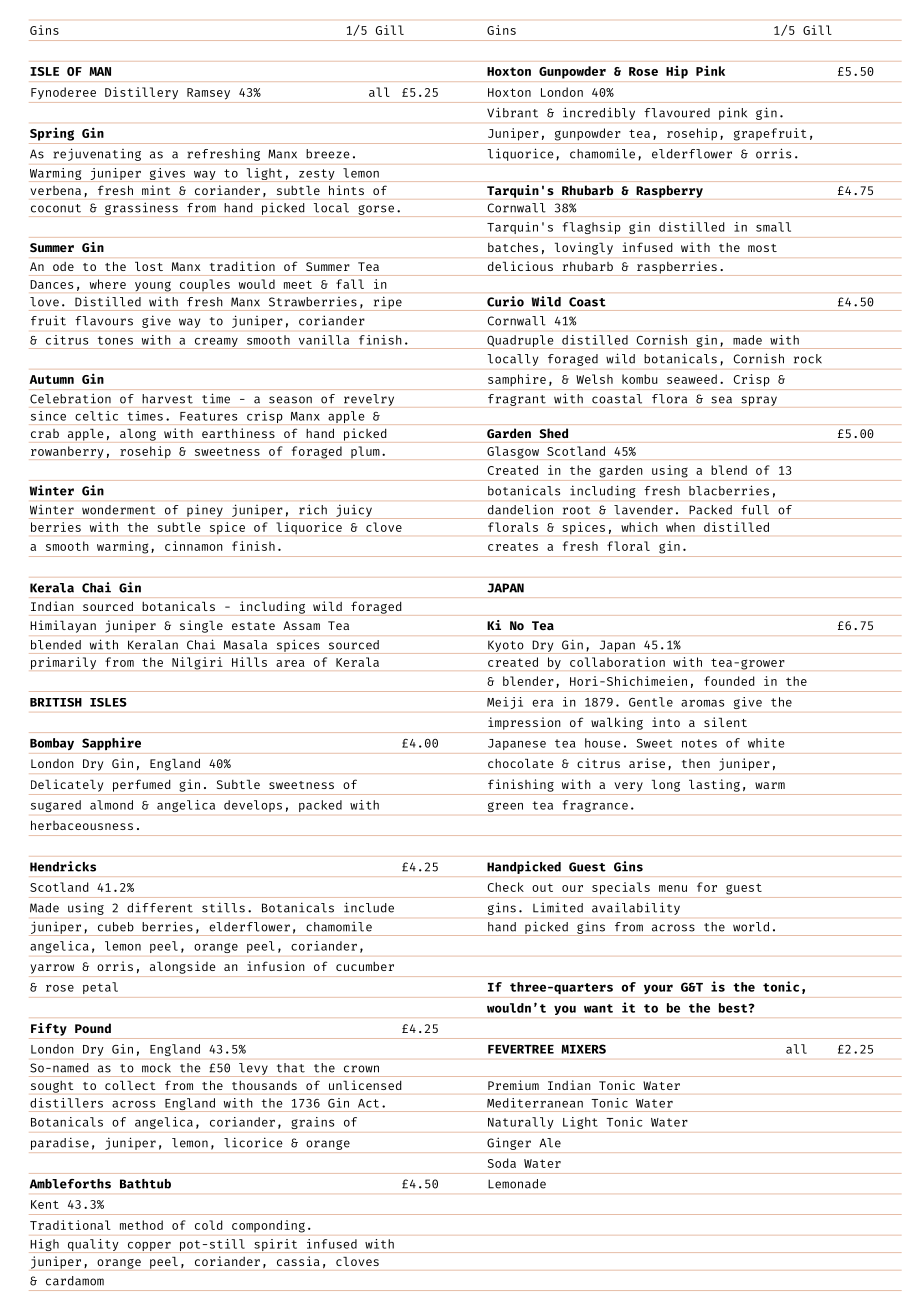  I want to click on rejuvenating, so click(97, 154).
